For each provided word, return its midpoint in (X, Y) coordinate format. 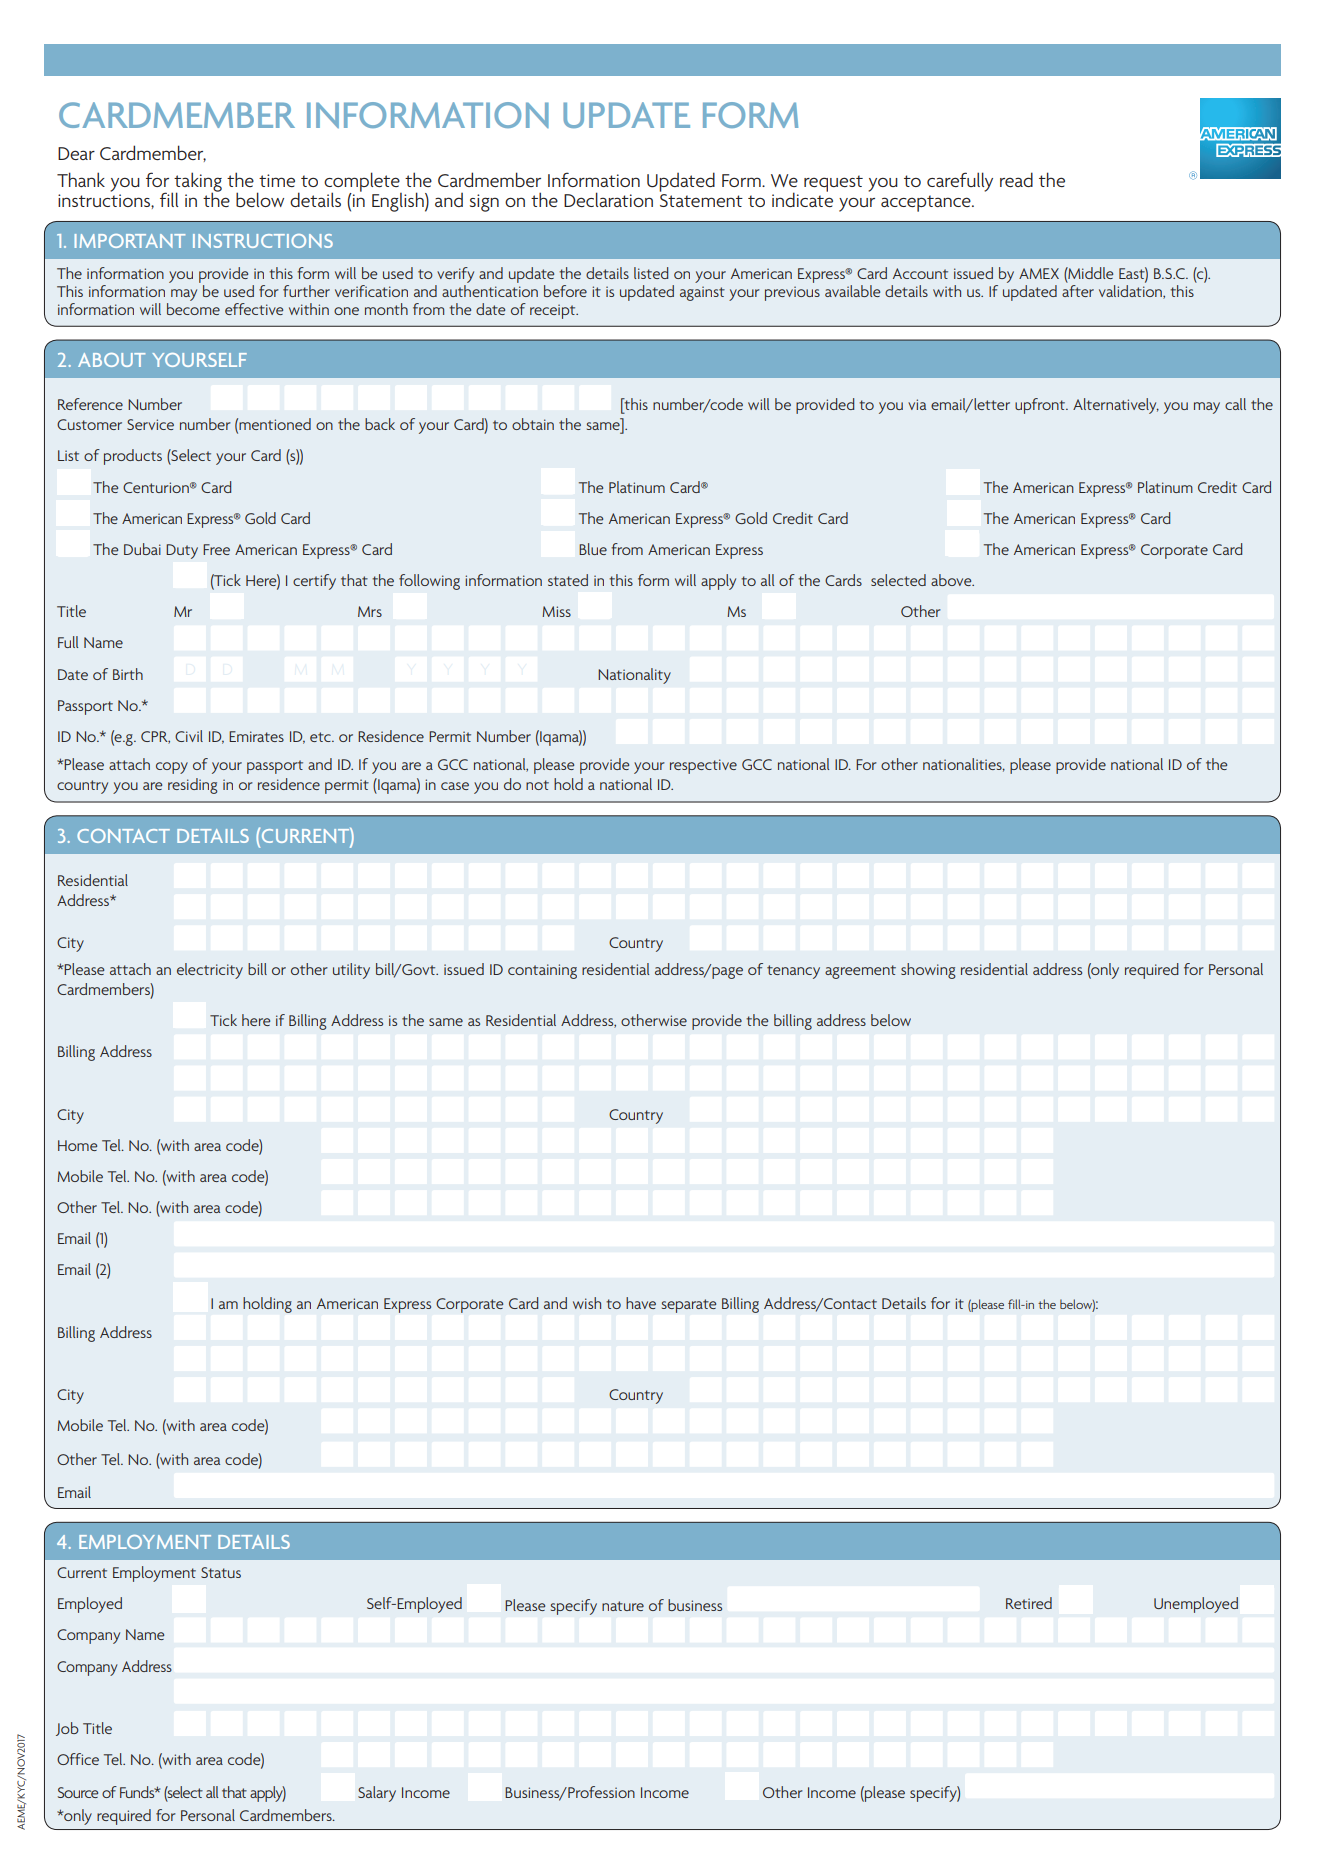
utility (351, 971)
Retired (1029, 1603)
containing (542, 971)
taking (197, 183)
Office (78, 1759)
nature (623, 1606)
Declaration (608, 199)
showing (928, 971)
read (1016, 179)
